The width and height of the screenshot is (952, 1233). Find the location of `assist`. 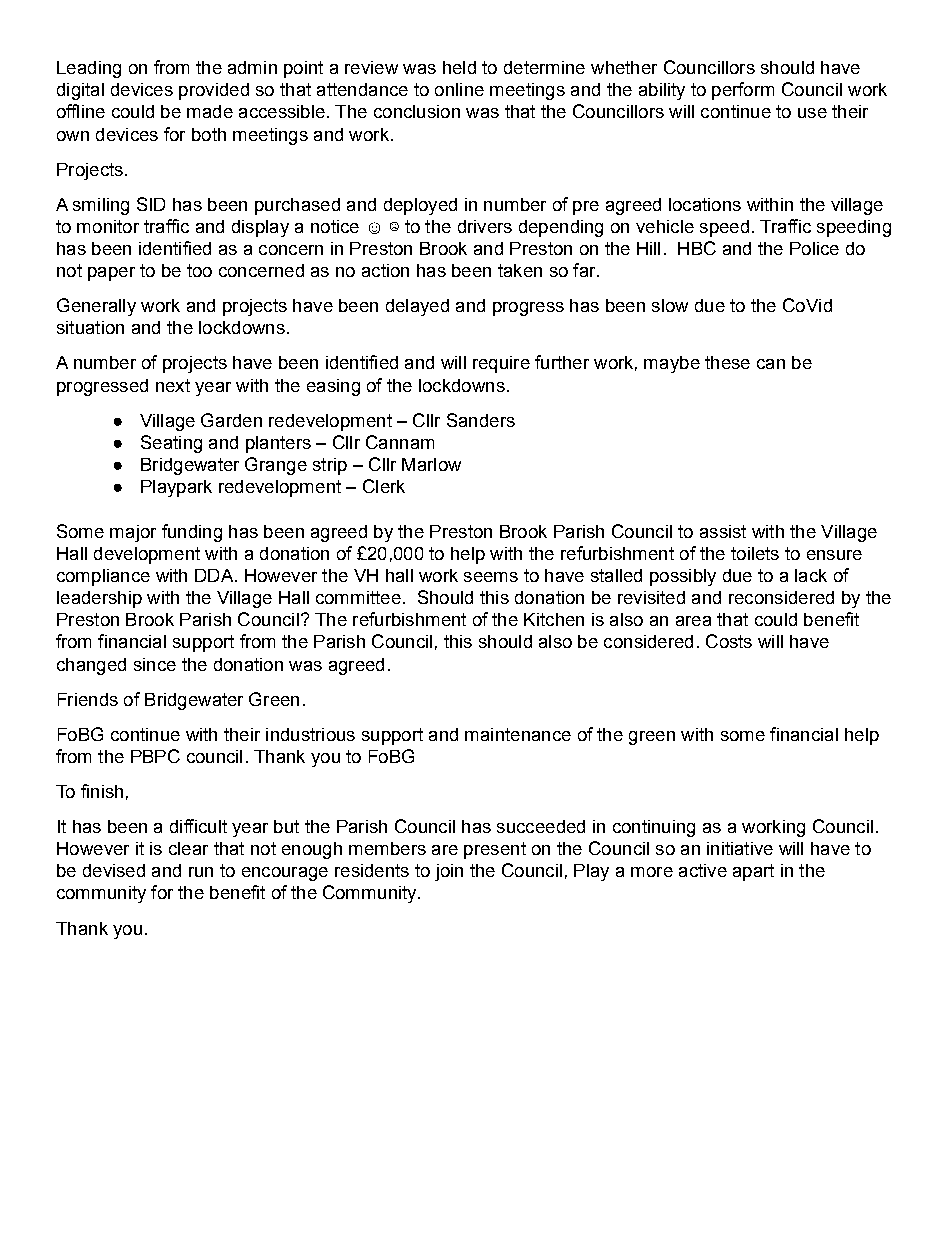

assist is located at coordinates (723, 531).
